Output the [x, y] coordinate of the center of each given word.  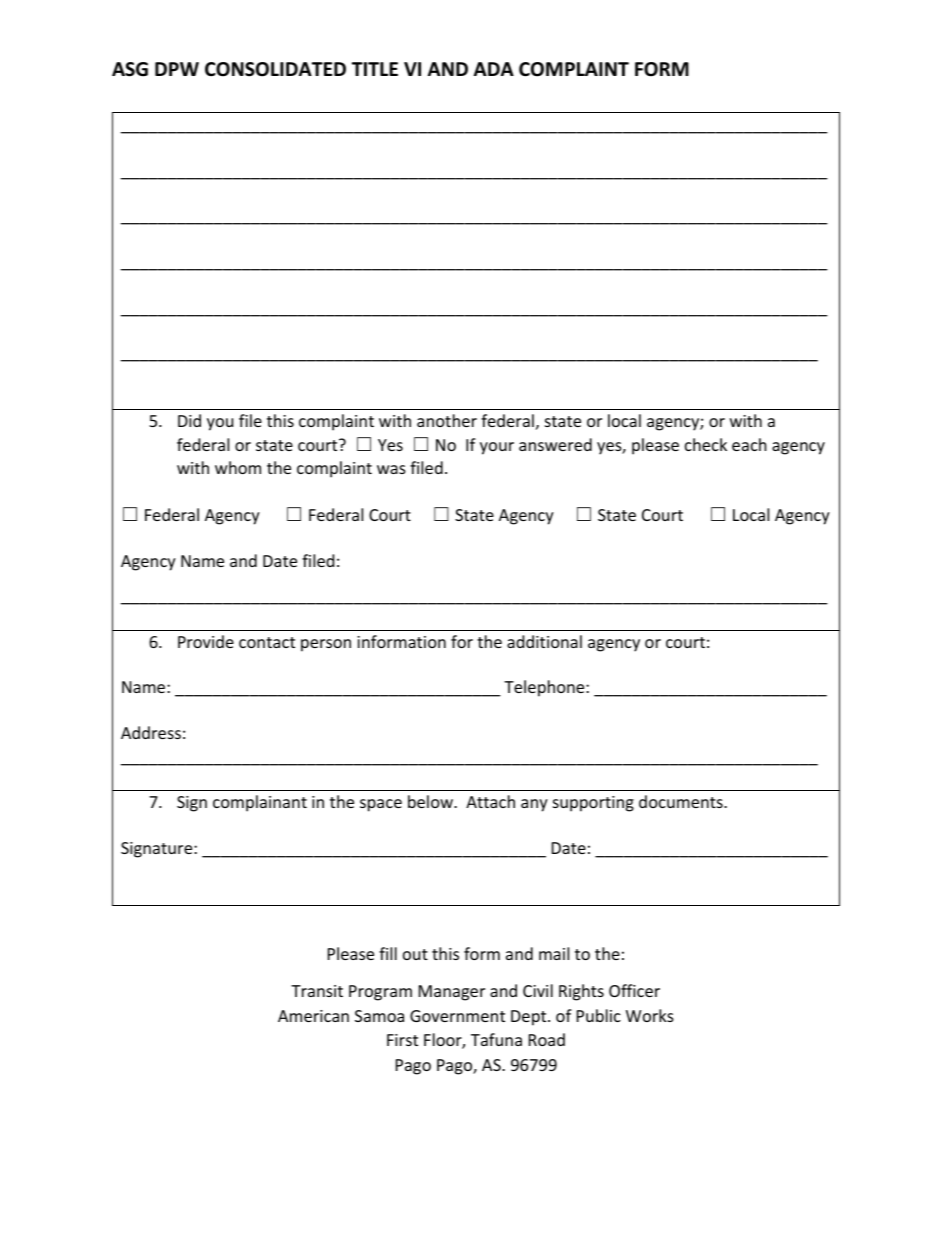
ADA [494, 69]
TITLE [375, 69]
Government [457, 1016]
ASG [130, 69]
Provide [206, 641]
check [706, 444]
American [313, 1016]
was [391, 469]
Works [650, 1015]
